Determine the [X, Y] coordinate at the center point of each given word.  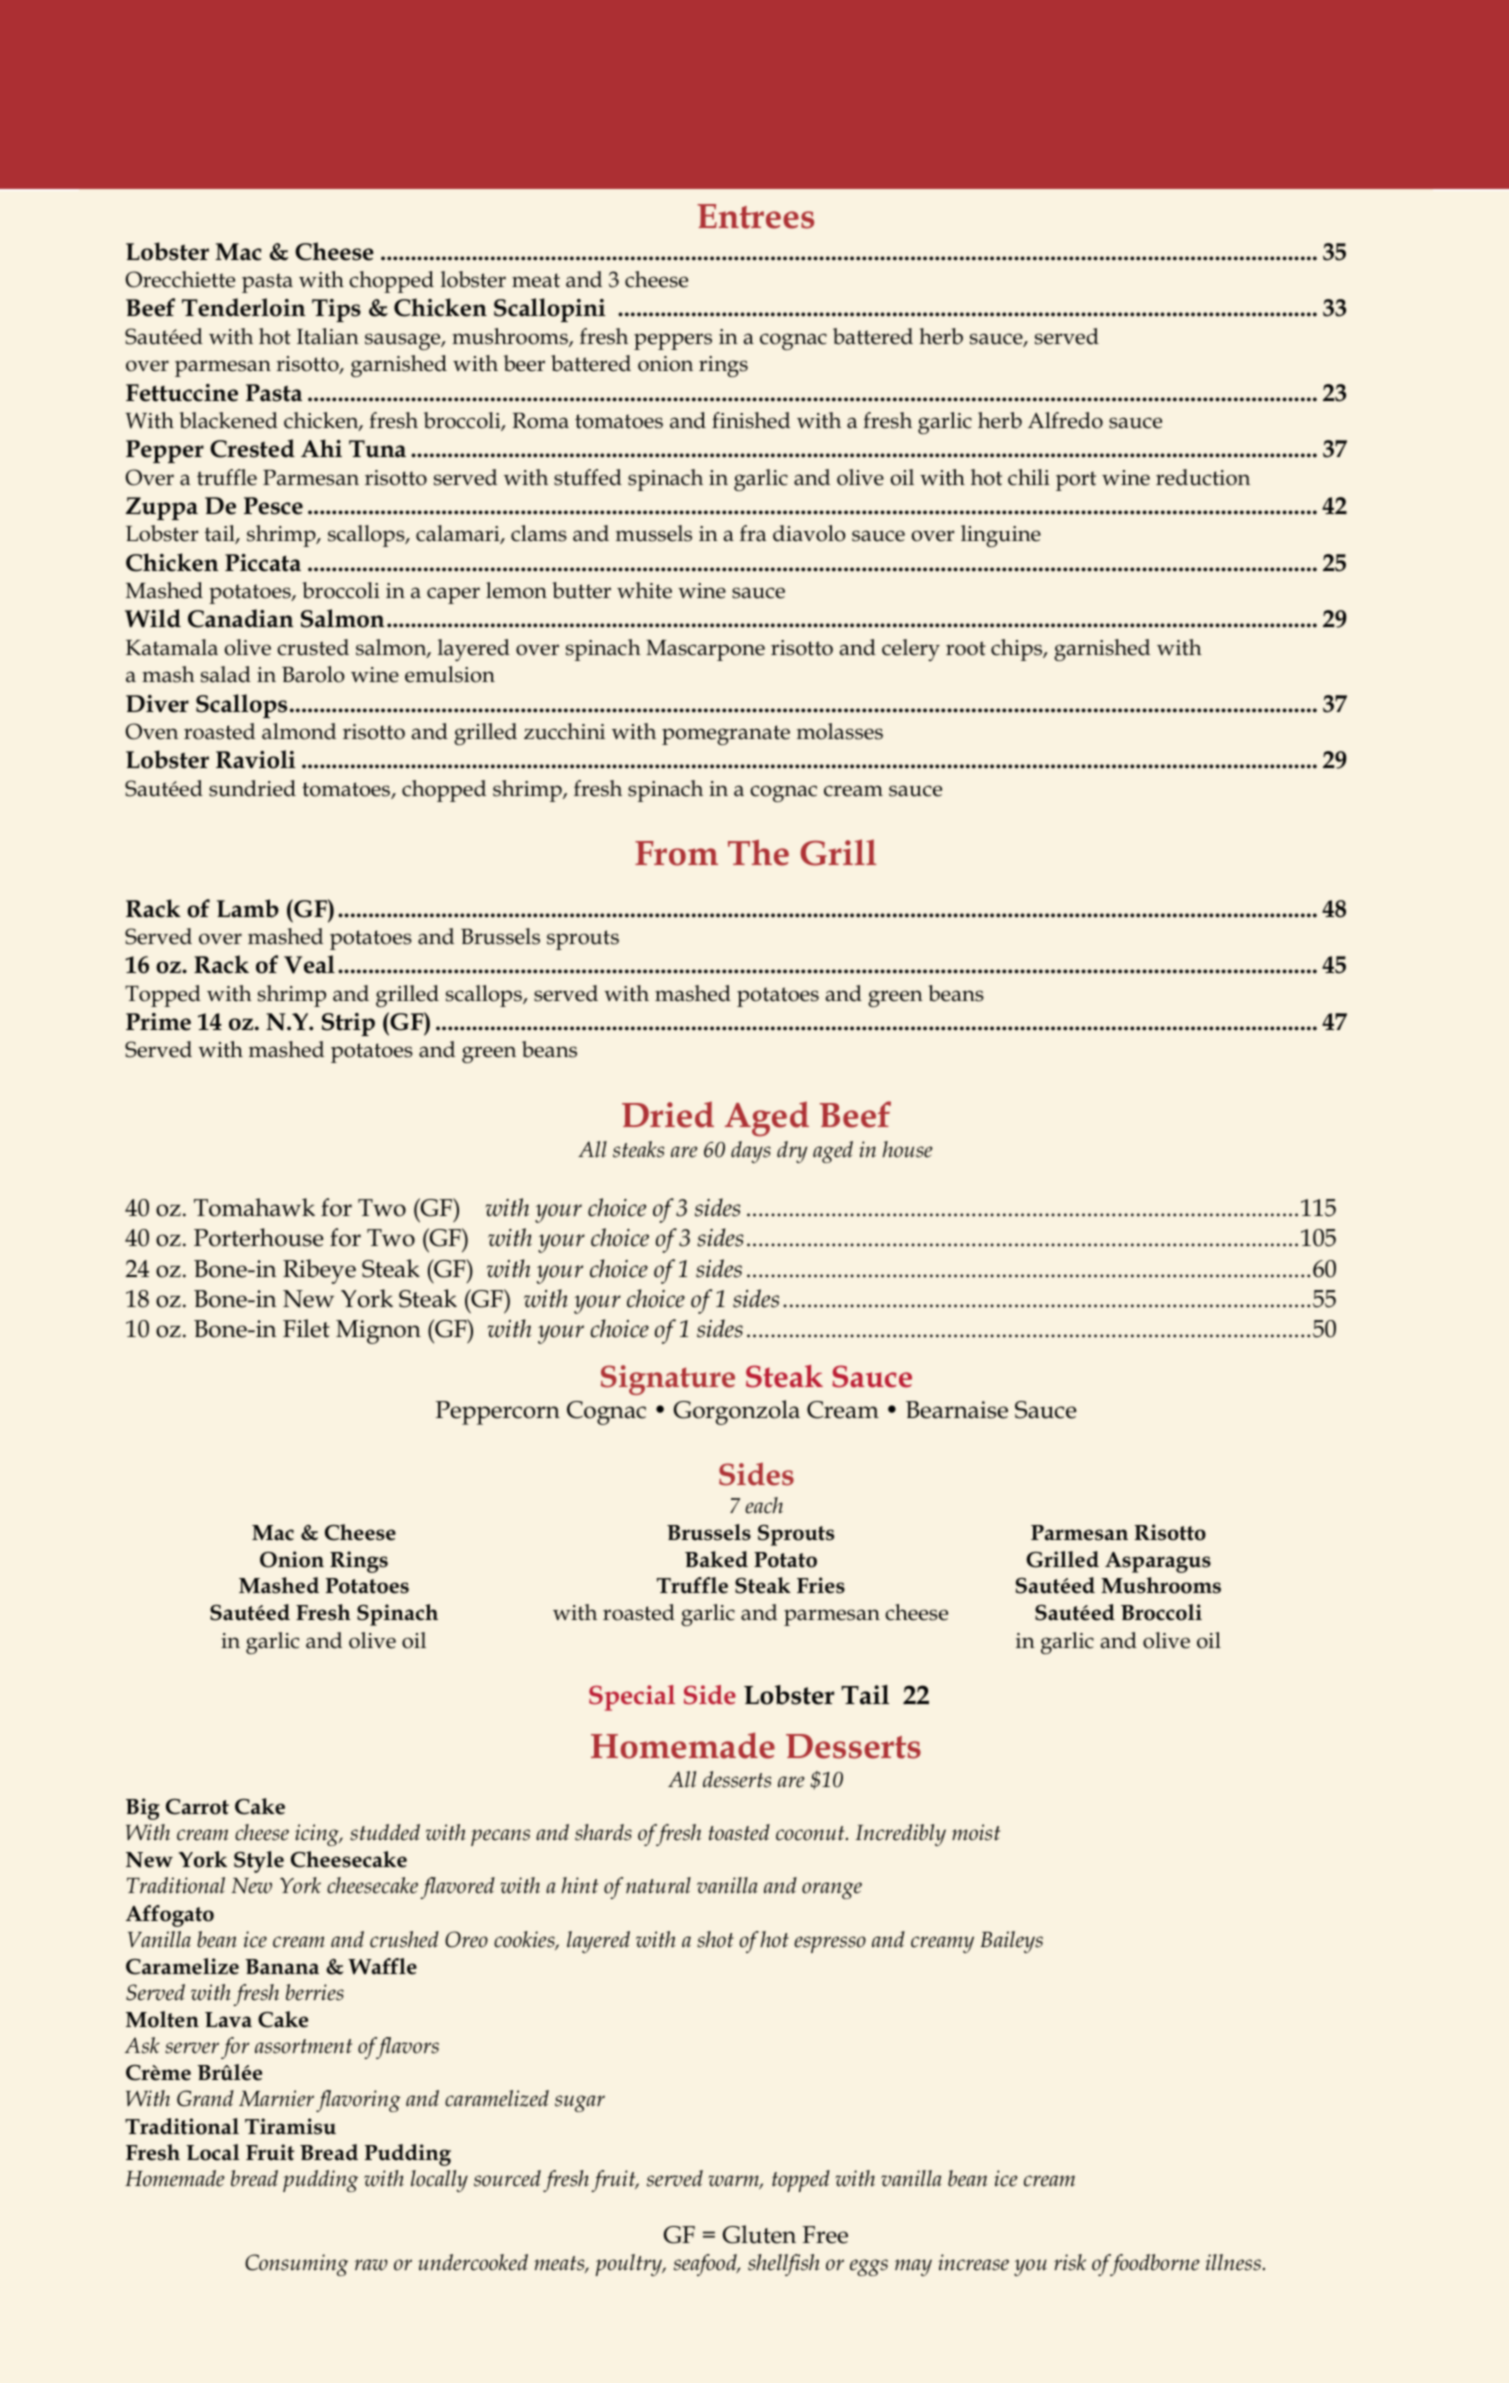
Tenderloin [244, 307]
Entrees [755, 216]
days [751, 1152]
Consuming [296, 2265]
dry [792, 1152]
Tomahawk [254, 1207]
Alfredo [1065, 420]
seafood [706, 2265]
